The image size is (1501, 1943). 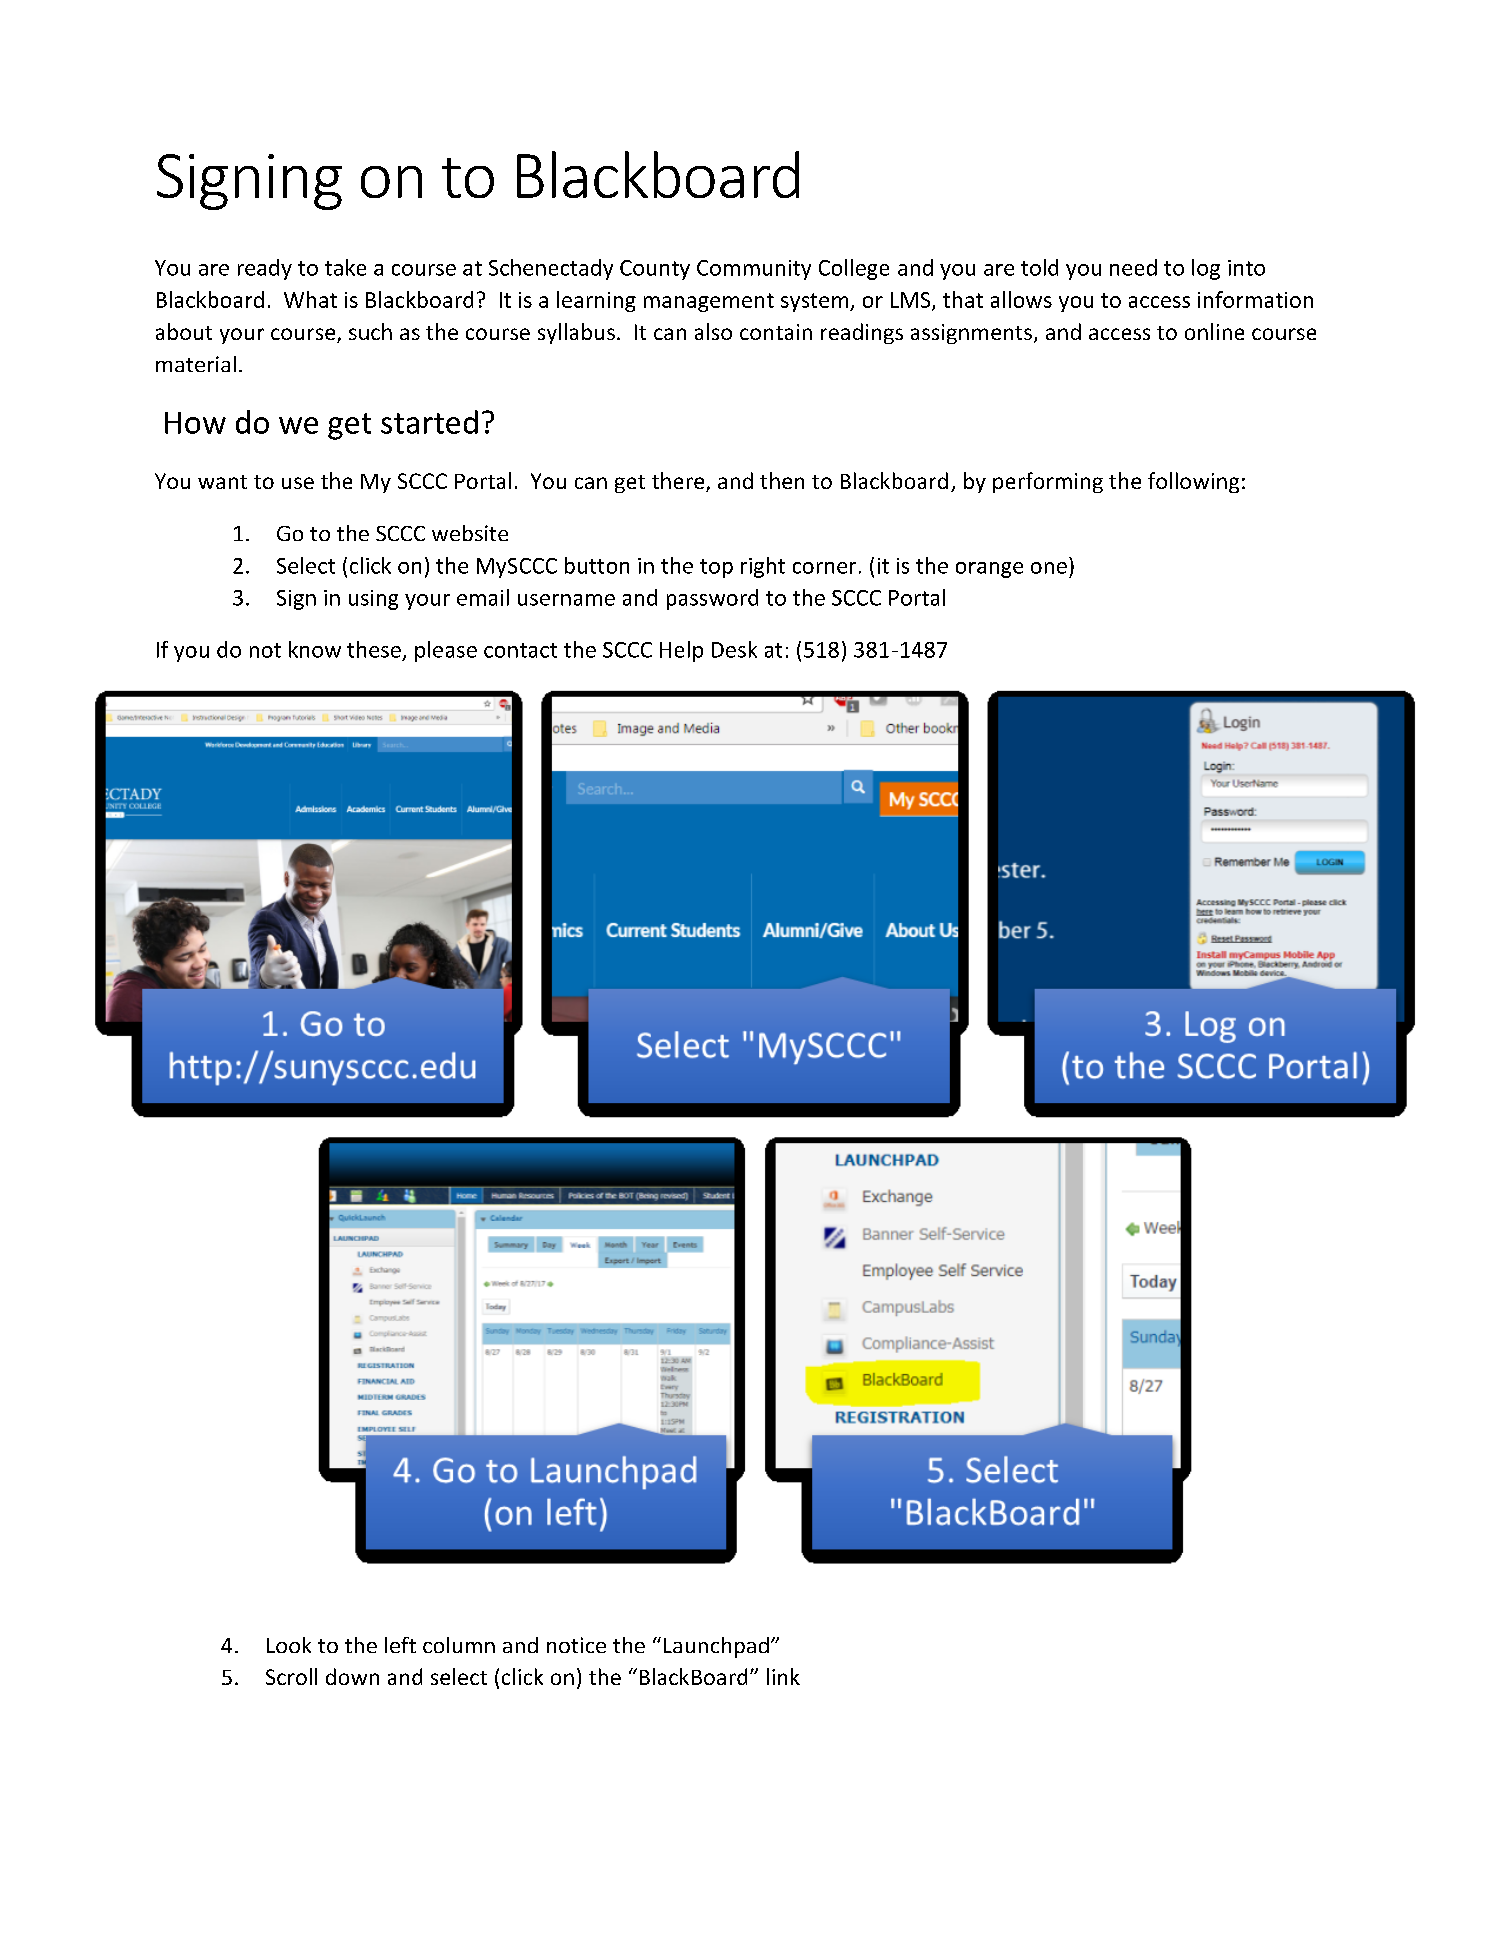 What do you see at coordinates (520, 650) in the screenshot?
I see `contact` at bounding box center [520, 650].
